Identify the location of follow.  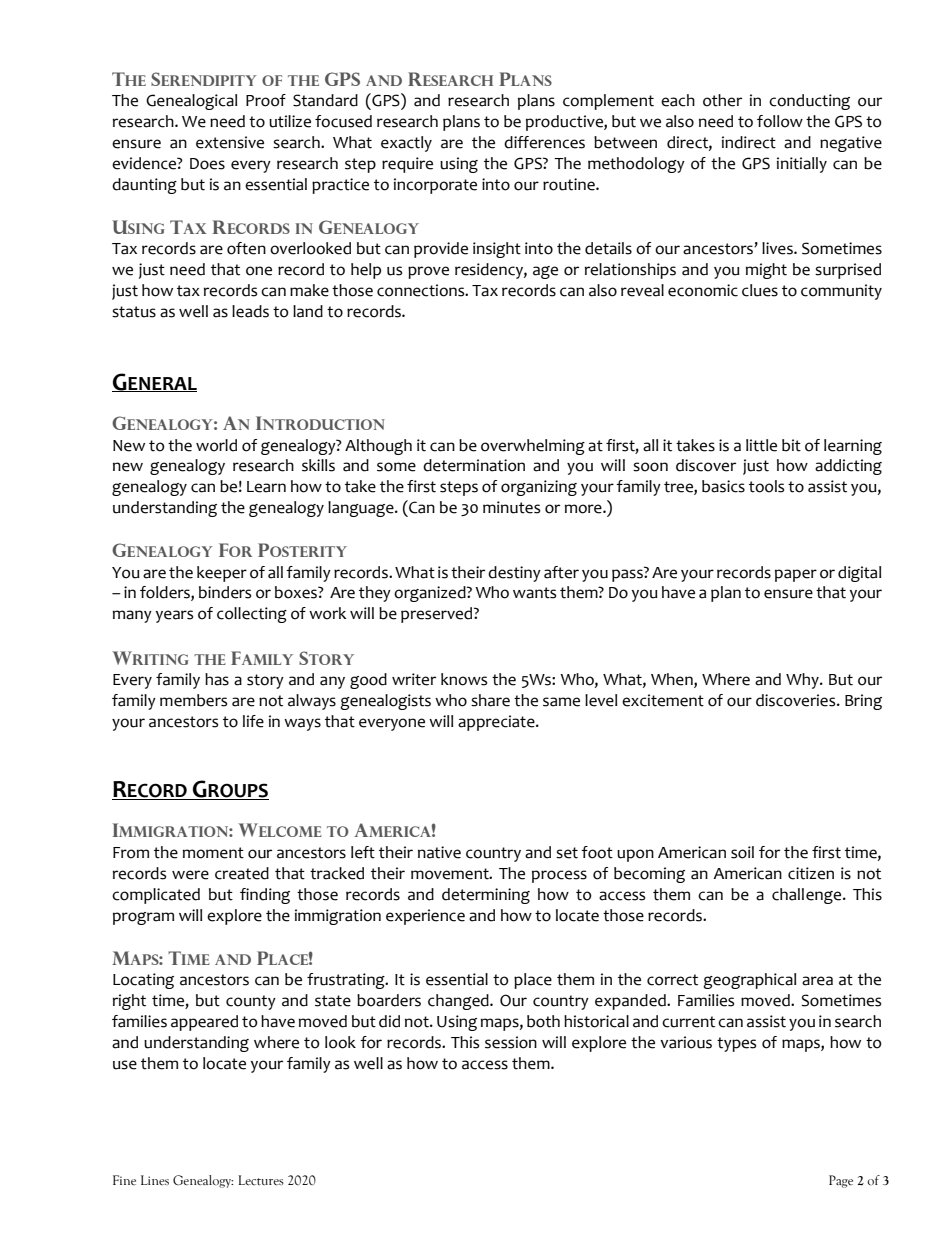
(780, 121).
